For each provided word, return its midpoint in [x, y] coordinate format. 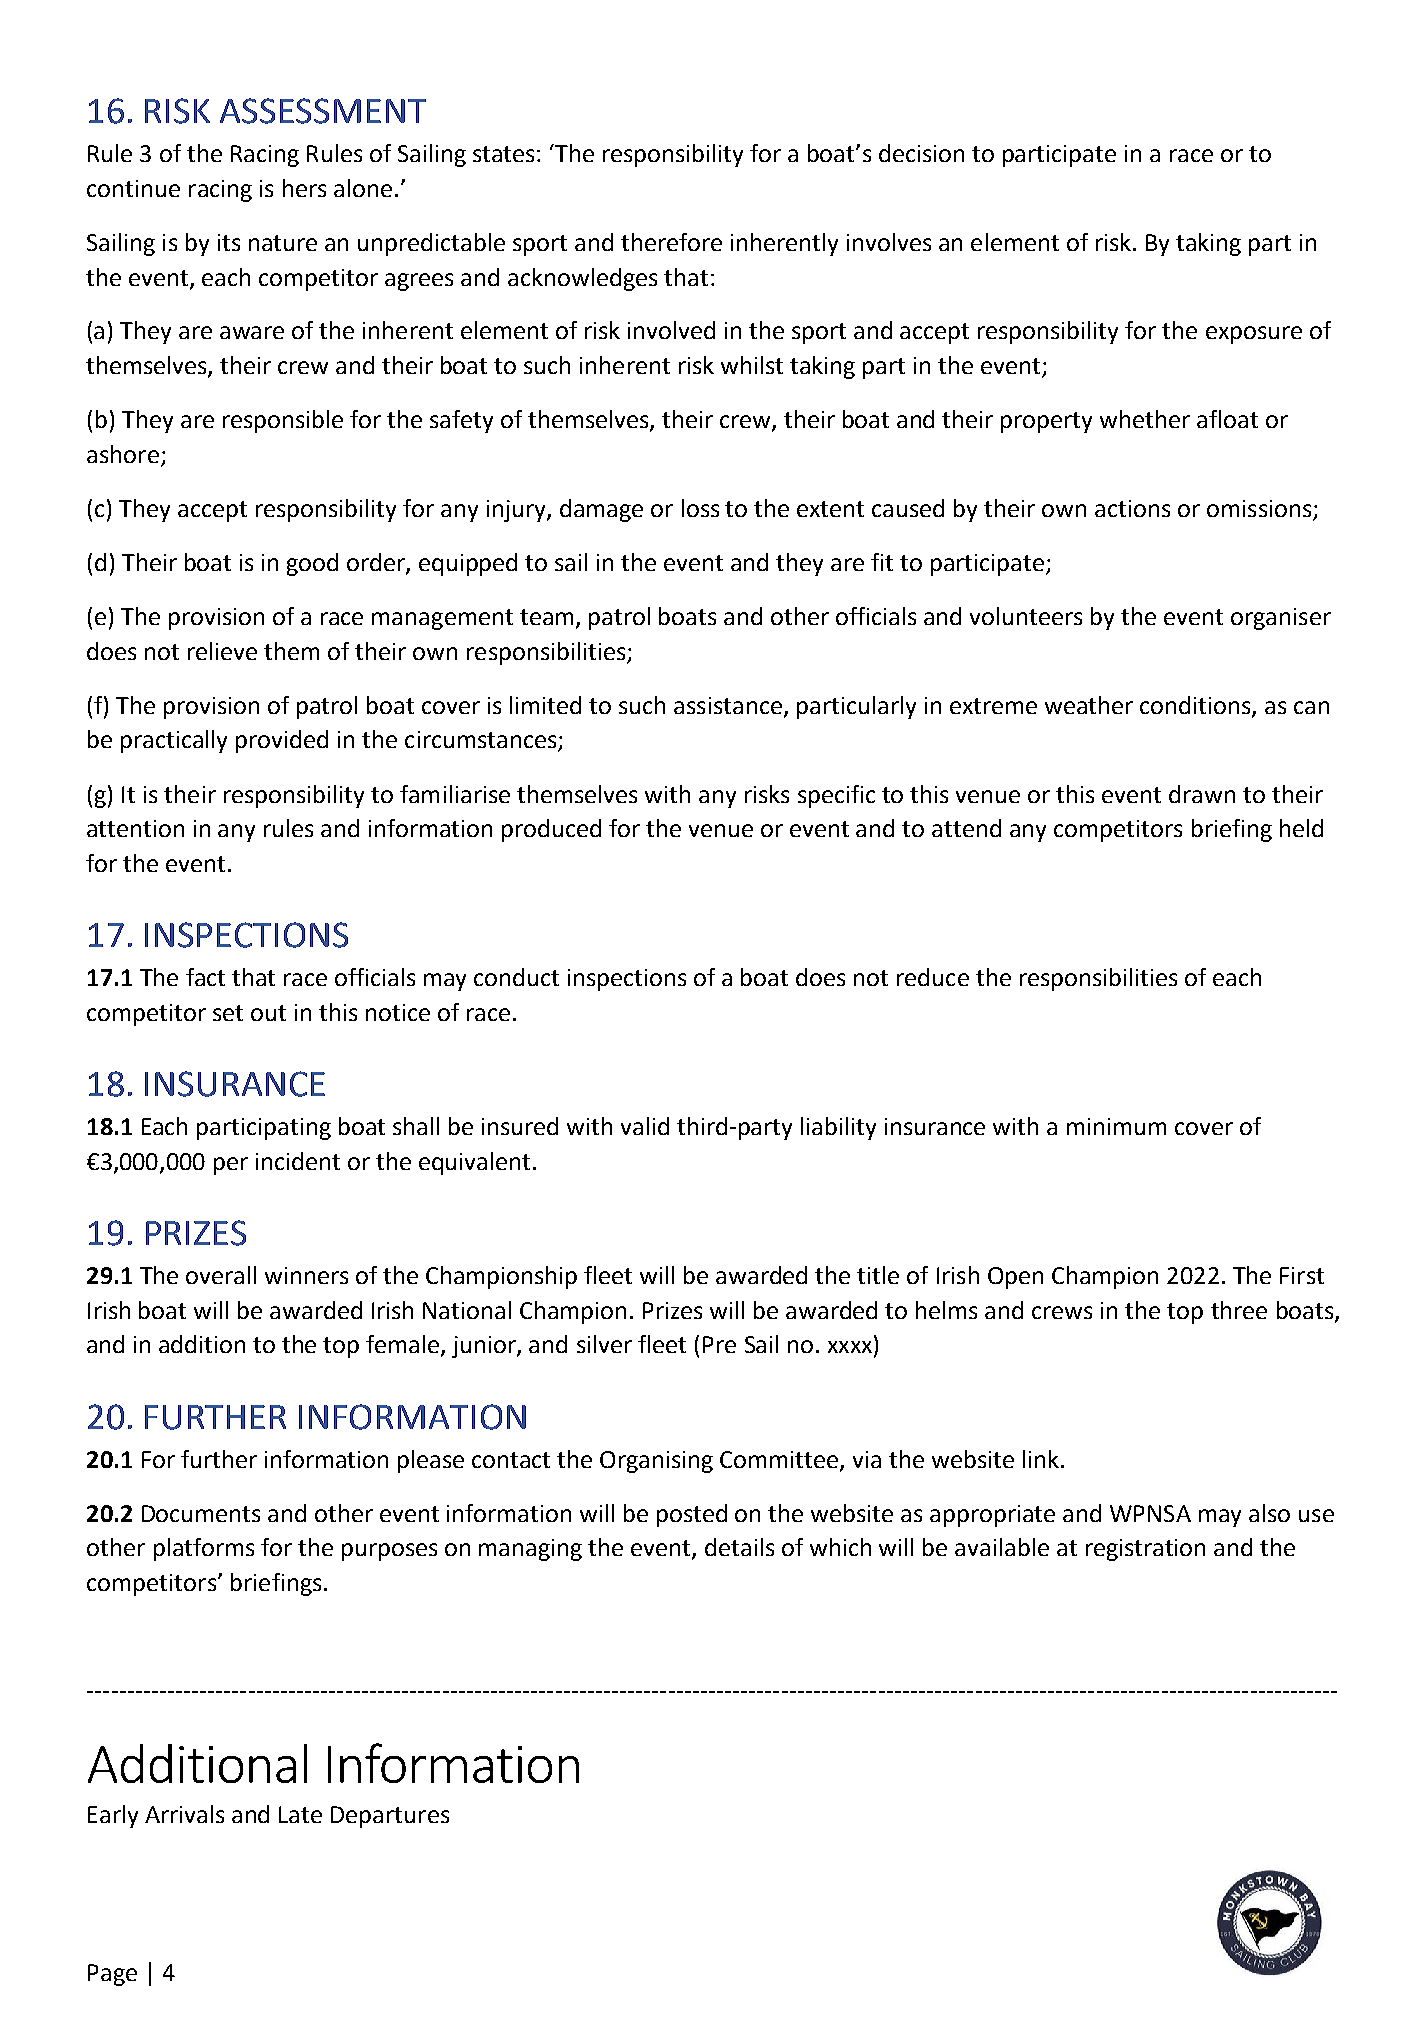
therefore [671, 242]
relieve [222, 651]
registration [1145, 1550]
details [739, 1547]
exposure [1254, 335]
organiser [1281, 619]
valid [645, 1126]
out [268, 1013]
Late [300, 1814]
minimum [1116, 1126]
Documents [201, 1513]
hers [304, 188]
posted [692, 1515]
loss [700, 508]
